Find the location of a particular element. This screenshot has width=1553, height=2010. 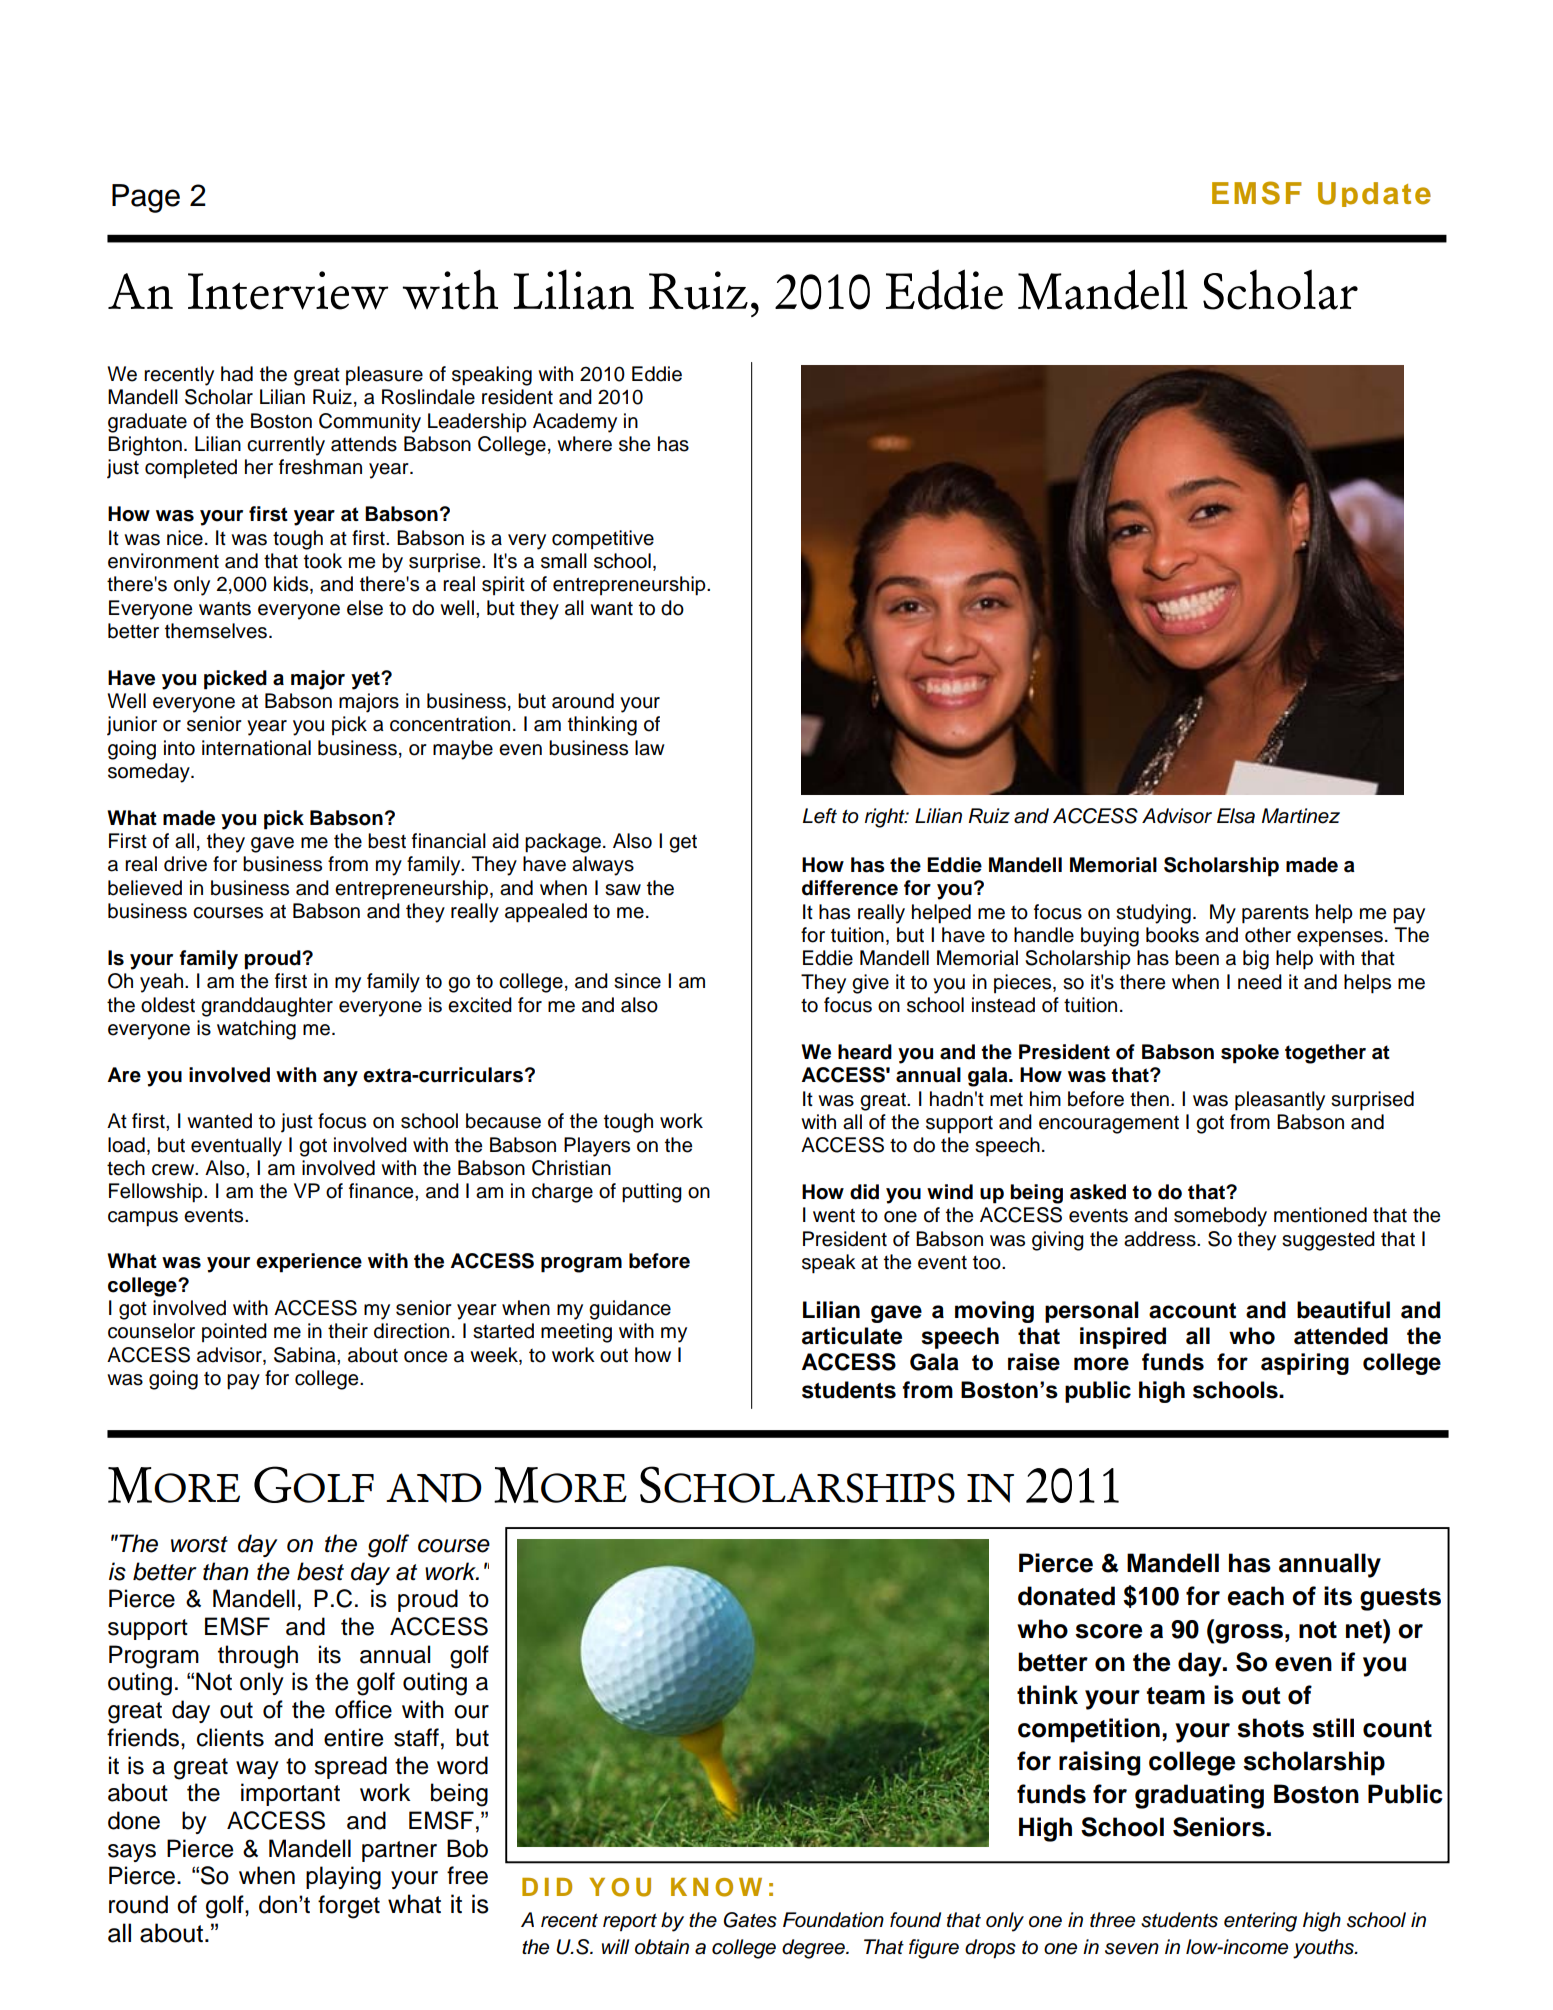

heard is located at coordinates (865, 1052).
